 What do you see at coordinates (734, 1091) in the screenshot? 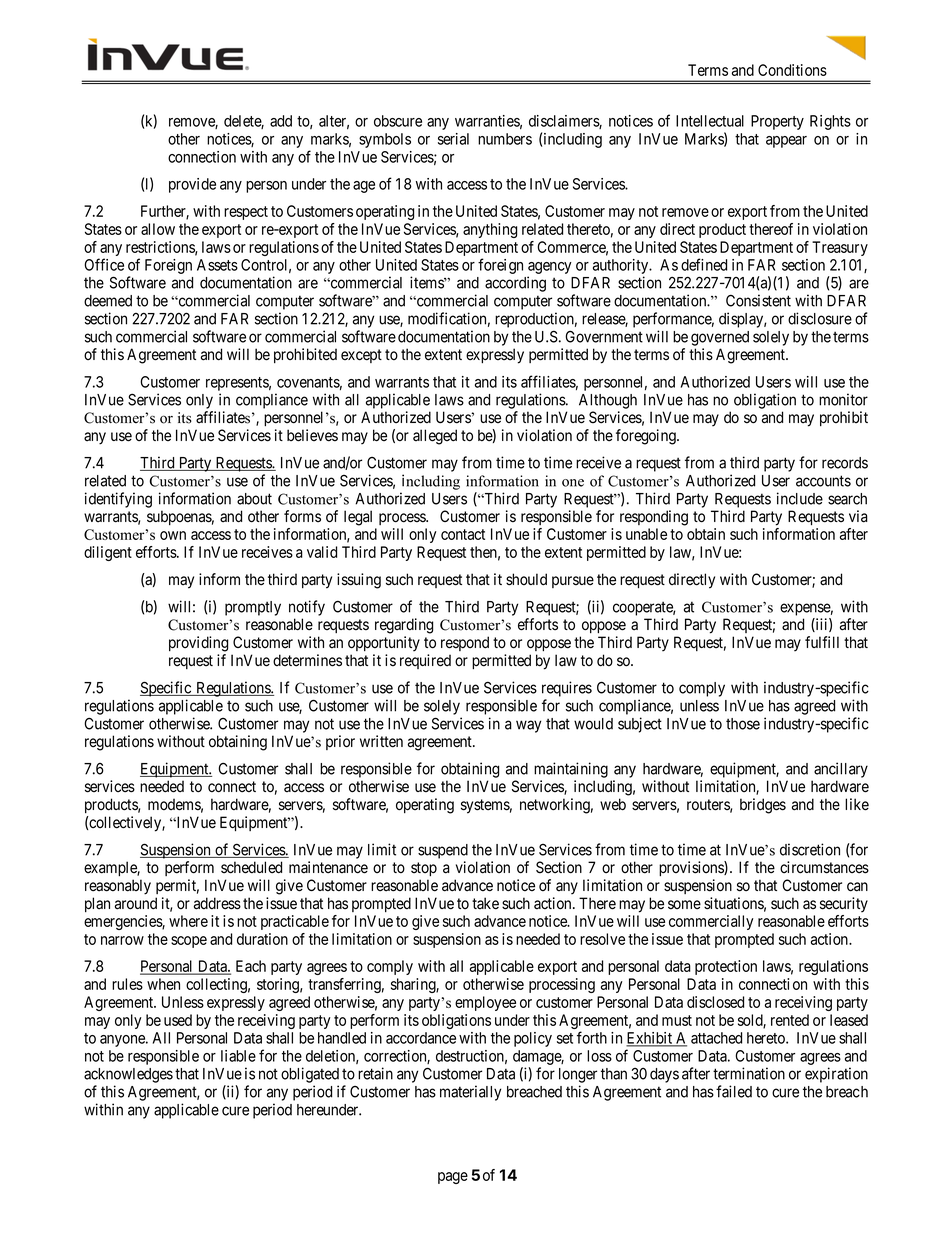
I see `failed` at bounding box center [734, 1091].
